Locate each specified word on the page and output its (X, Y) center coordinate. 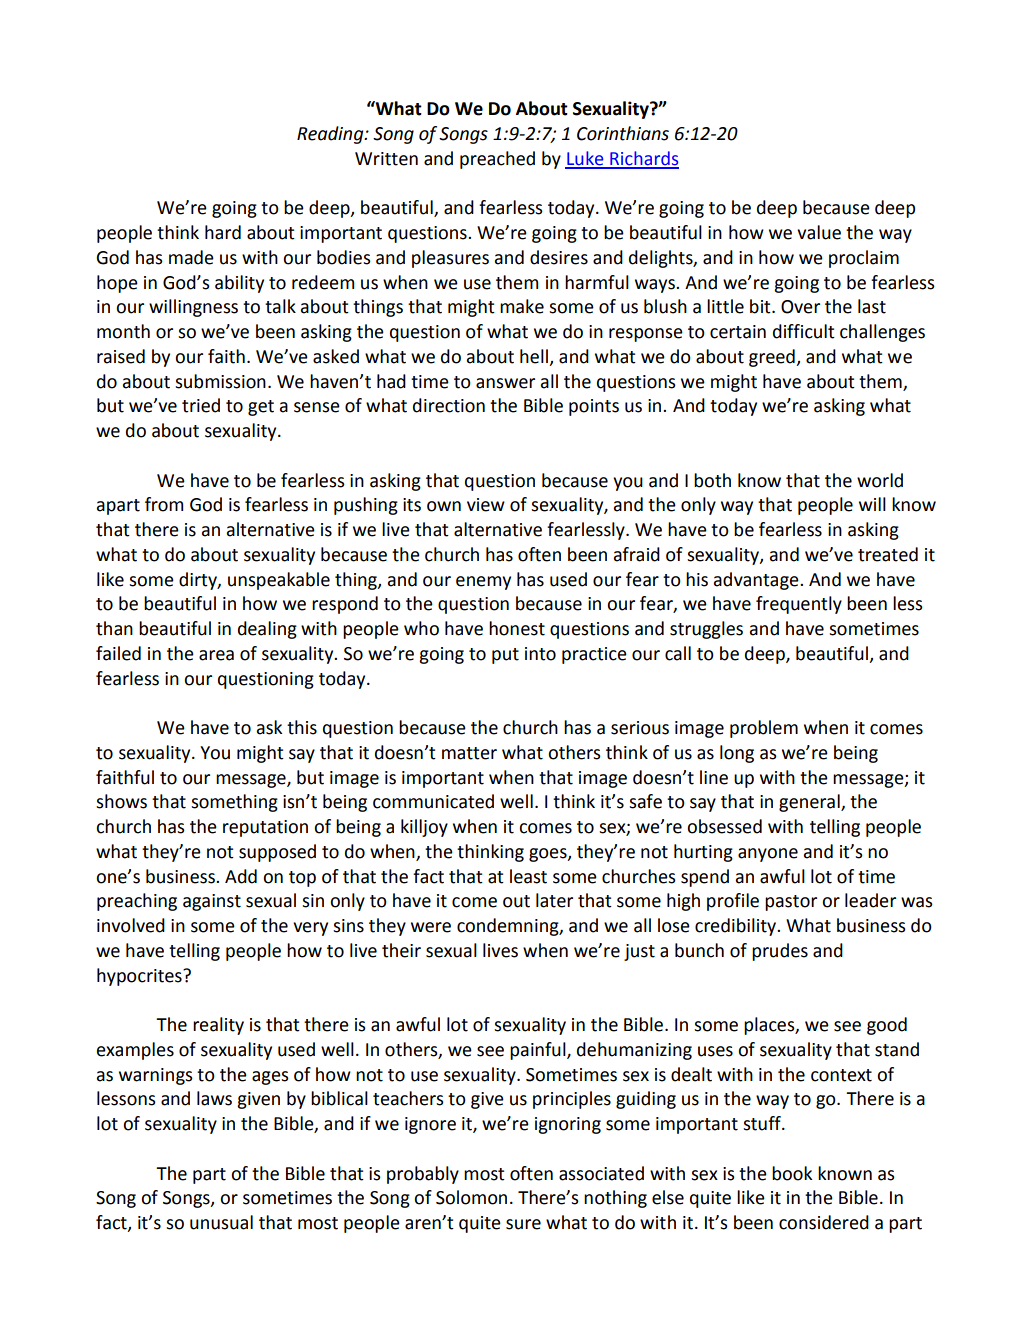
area (216, 655)
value (819, 232)
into (540, 654)
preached (497, 160)
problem (764, 729)
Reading (331, 135)
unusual (221, 1222)
